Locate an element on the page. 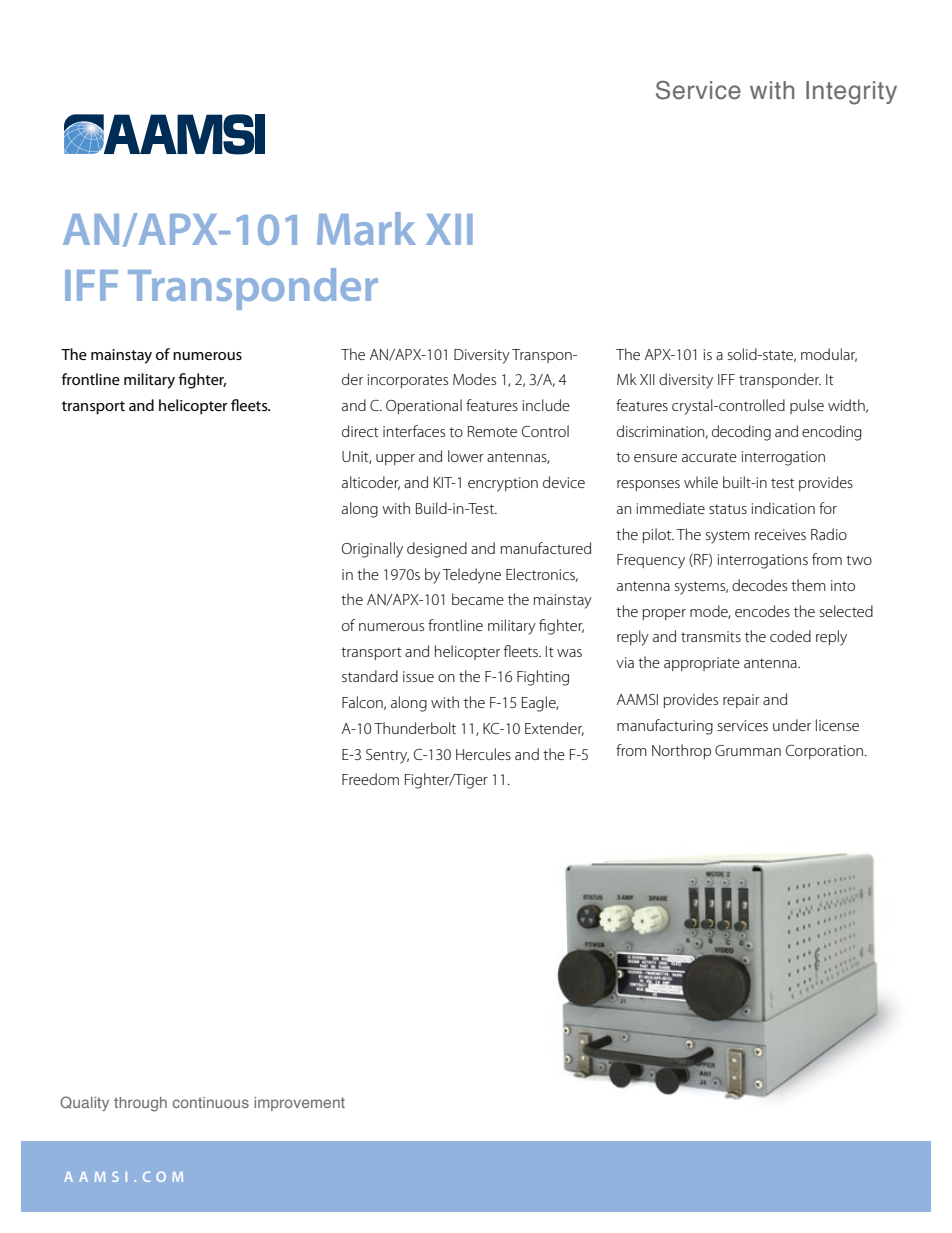 This page has width=952, height=1233. Grumman is located at coordinates (748, 750).
